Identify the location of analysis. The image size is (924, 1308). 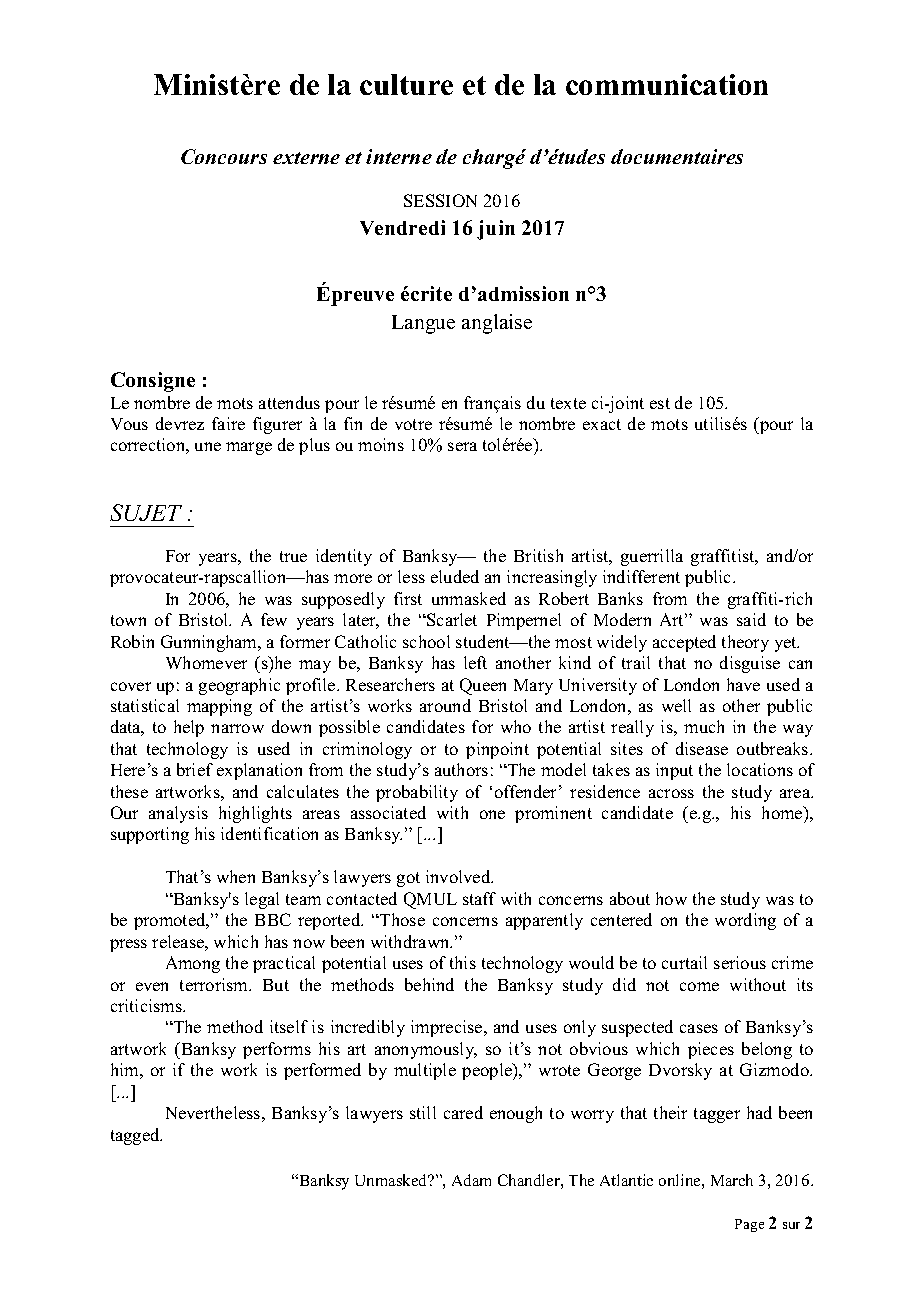
(178, 814).
